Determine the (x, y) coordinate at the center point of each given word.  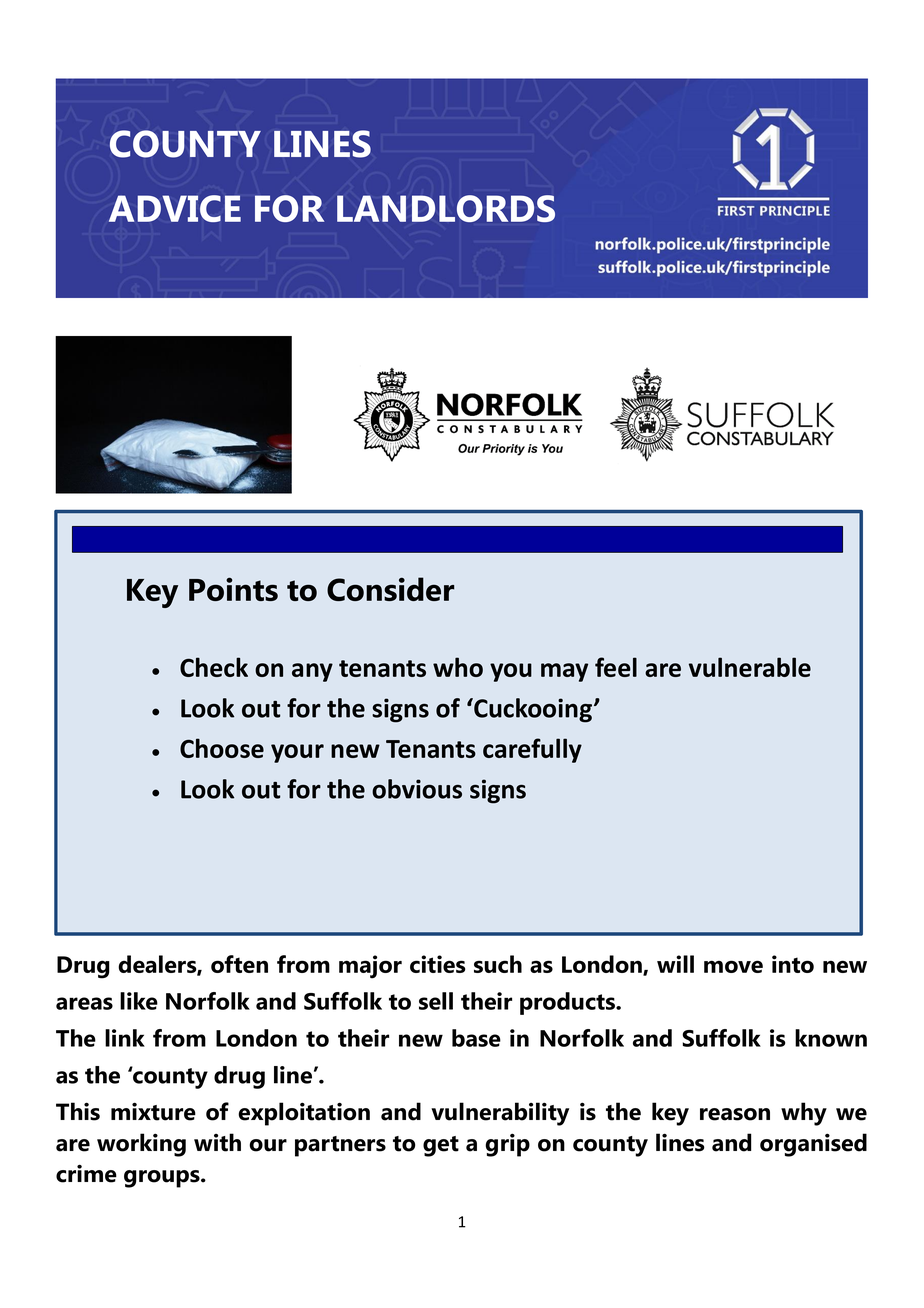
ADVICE (175, 208)
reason (735, 1114)
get (441, 1146)
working (141, 1145)
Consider (390, 589)
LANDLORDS (446, 208)
